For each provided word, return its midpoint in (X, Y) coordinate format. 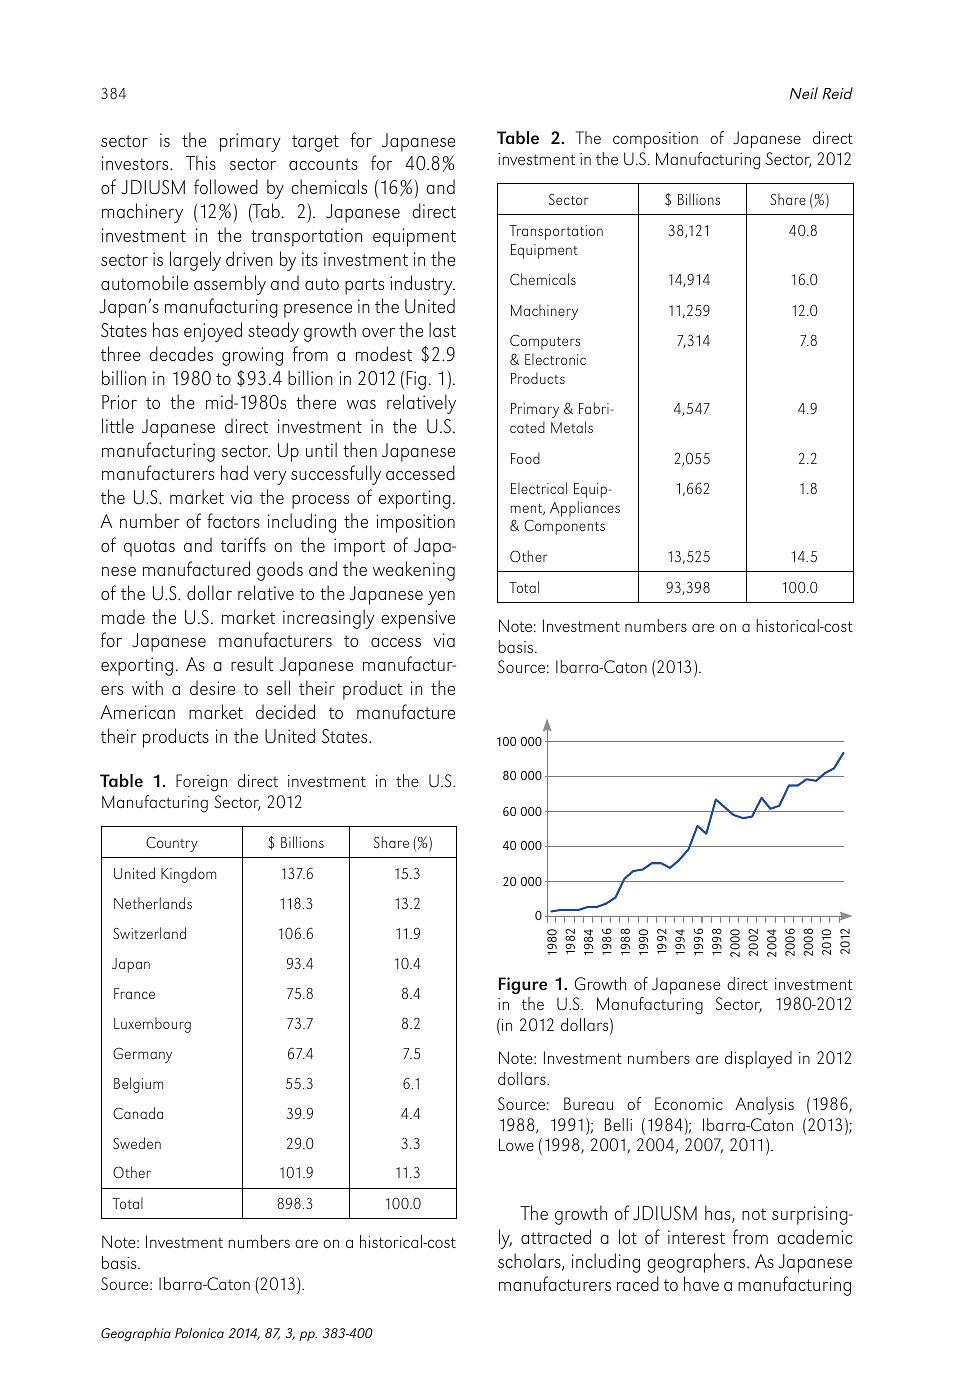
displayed (758, 1060)
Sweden (137, 1143)
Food (525, 458)
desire (212, 687)
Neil (804, 93)
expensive (418, 619)
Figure (523, 986)
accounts (323, 164)
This (201, 162)
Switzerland (149, 933)
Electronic (555, 359)
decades (181, 353)
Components (564, 527)
